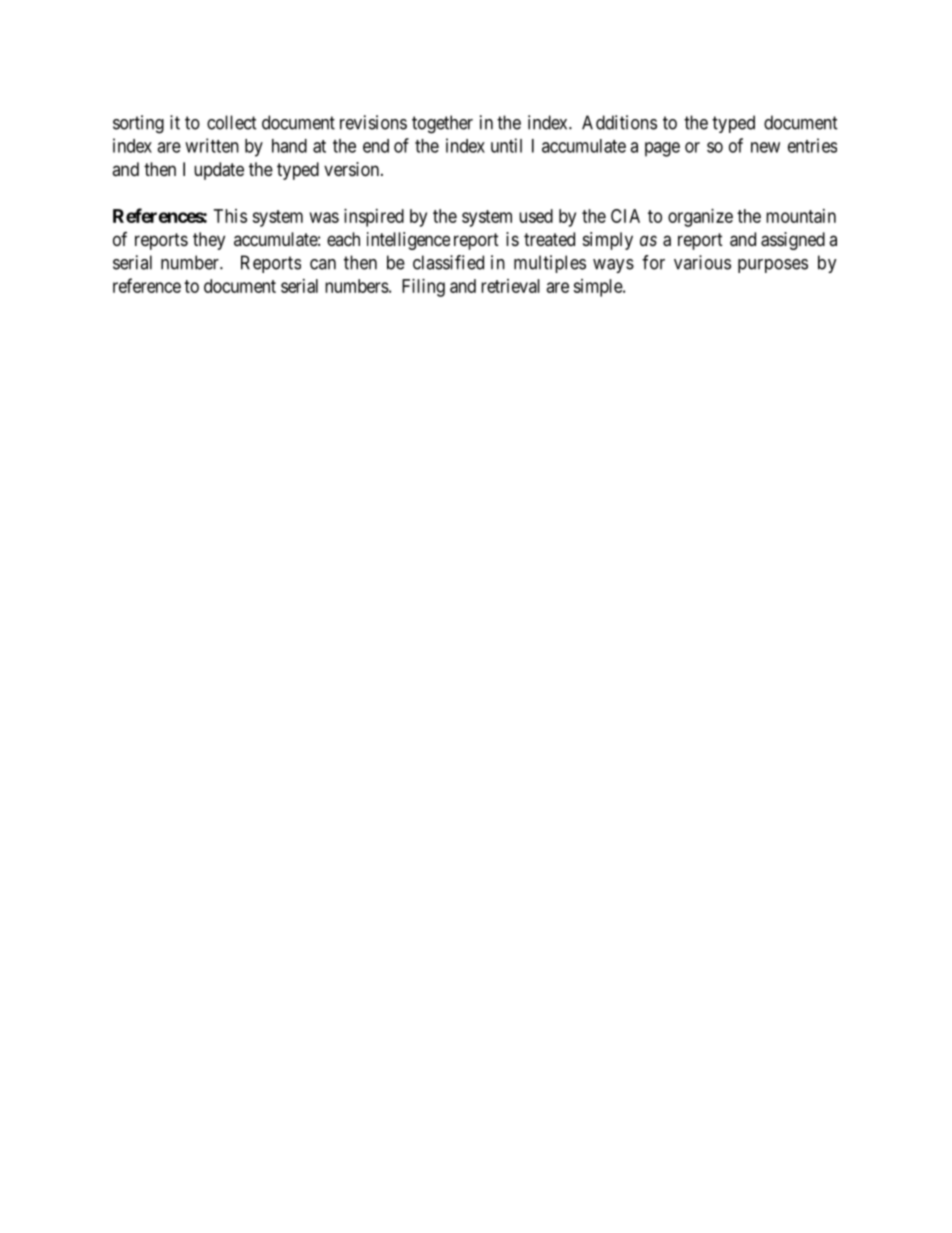  What do you see at coordinates (324, 217) in the page?
I see `was` at bounding box center [324, 217].
